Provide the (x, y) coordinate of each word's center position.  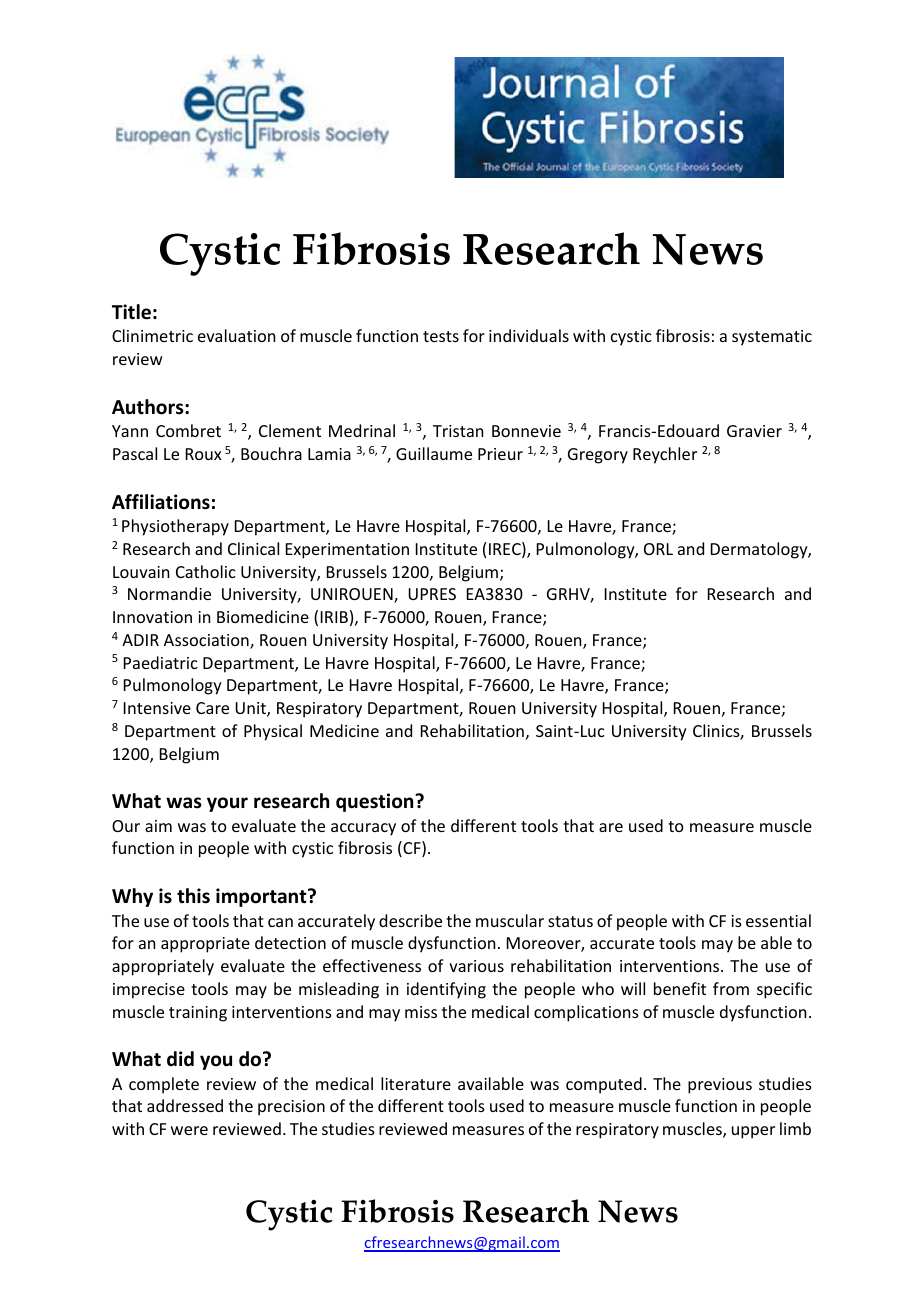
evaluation (236, 335)
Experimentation (347, 551)
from (731, 988)
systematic (772, 338)
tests (441, 336)
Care (212, 708)
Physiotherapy (175, 527)
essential (778, 920)
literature (416, 1083)
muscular (510, 920)
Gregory (598, 456)
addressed (185, 1105)
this (193, 896)
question (376, 802)
